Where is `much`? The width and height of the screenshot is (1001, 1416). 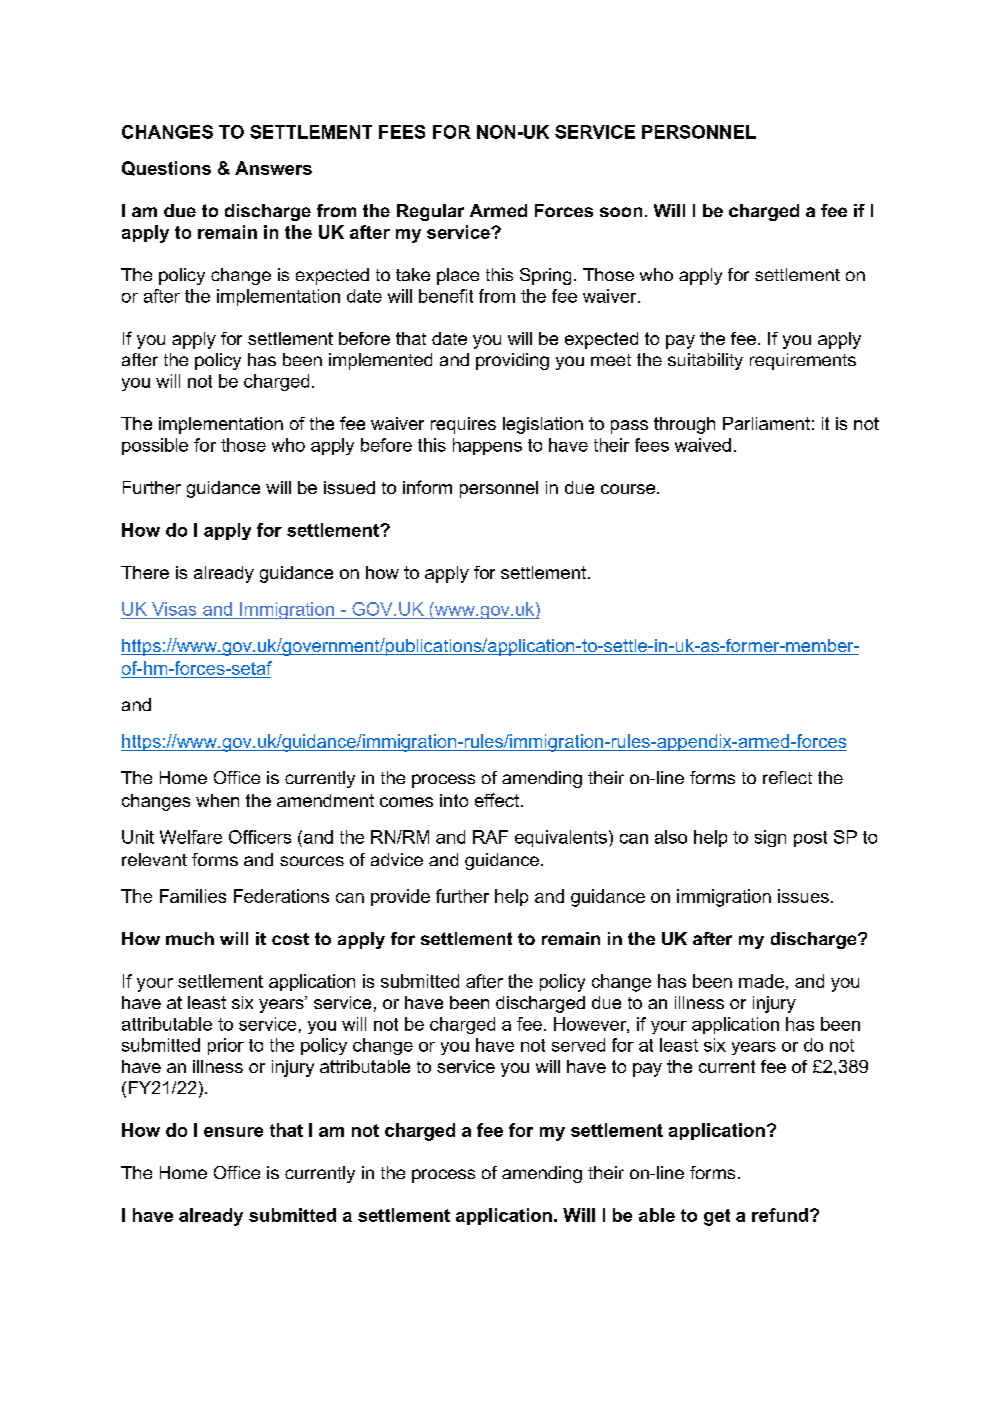 much is located at coordinates (190, 938).
